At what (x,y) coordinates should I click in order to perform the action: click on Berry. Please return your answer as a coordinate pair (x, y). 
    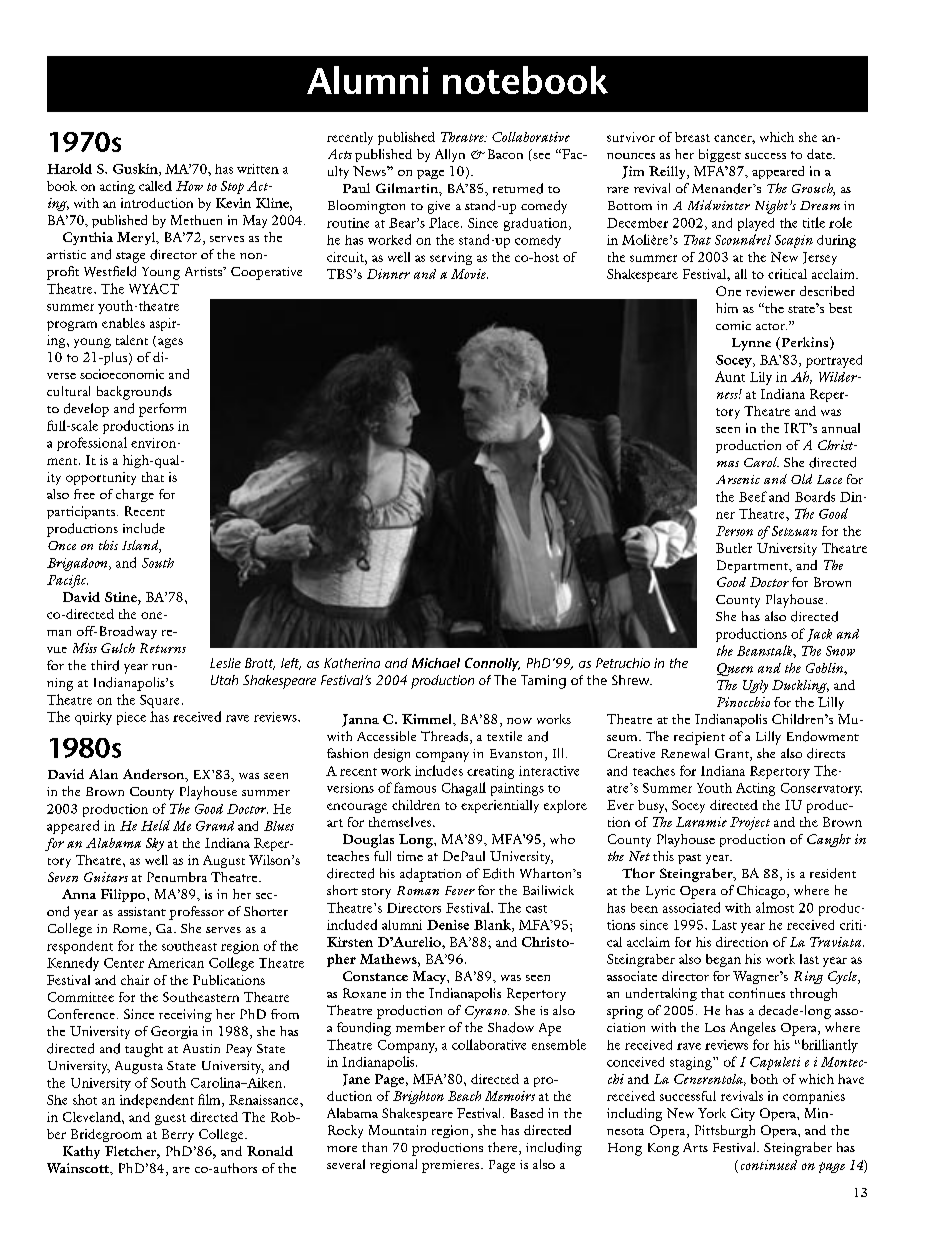
    Looking at the image, I should click on (178, 1135).
